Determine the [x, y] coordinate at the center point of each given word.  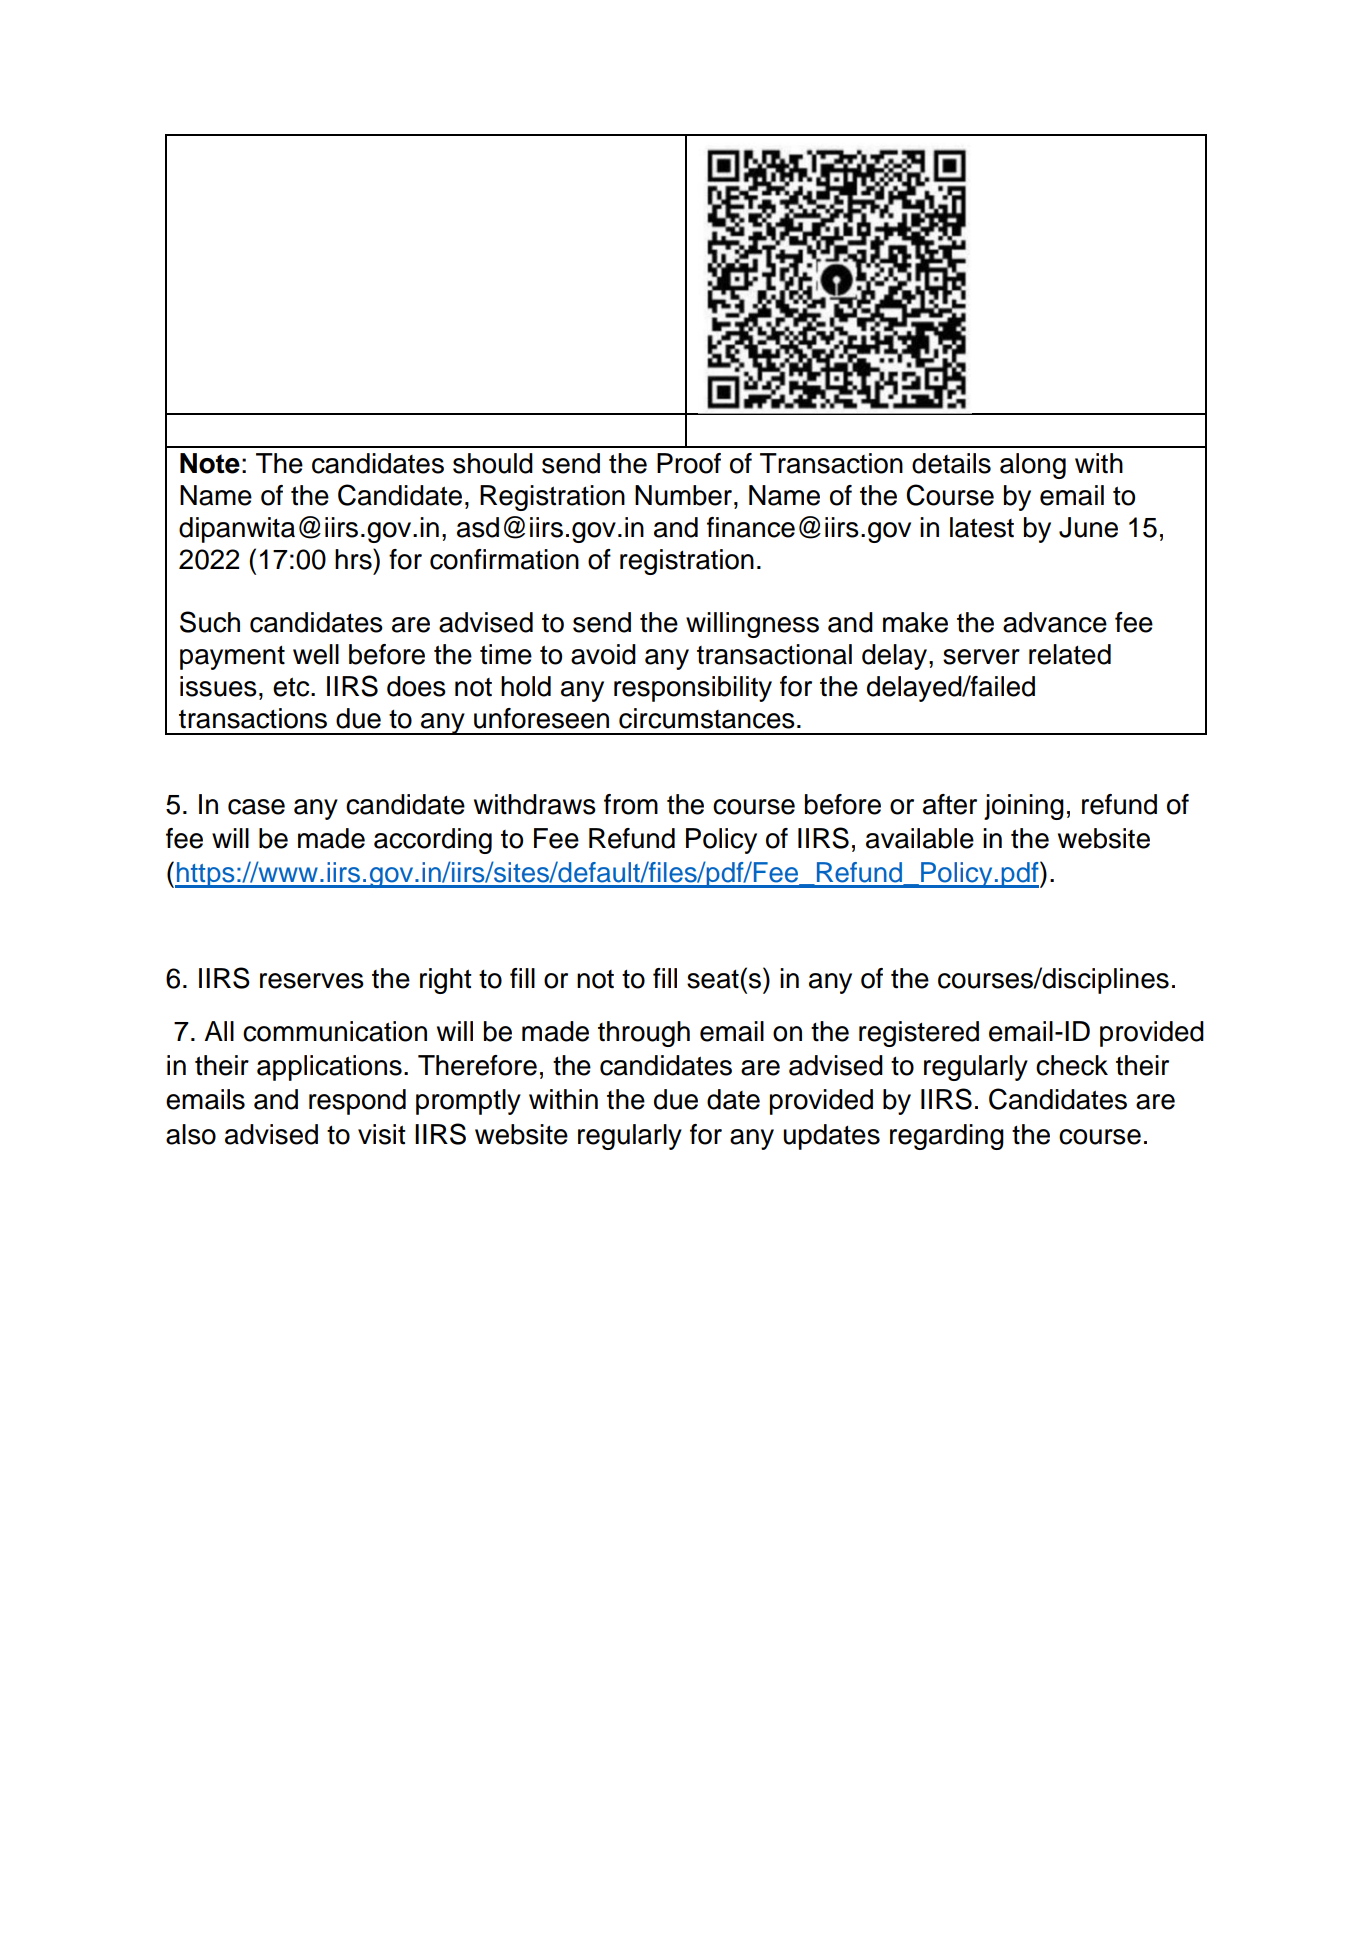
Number [685, 495]
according [433, 841]
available [920, 838]
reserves [312, 981]
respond [357, 1102]
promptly [468, 1102]
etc [292, 687]
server [981, 657]
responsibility [693, 689]
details [951, 463]
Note [210, 463]
